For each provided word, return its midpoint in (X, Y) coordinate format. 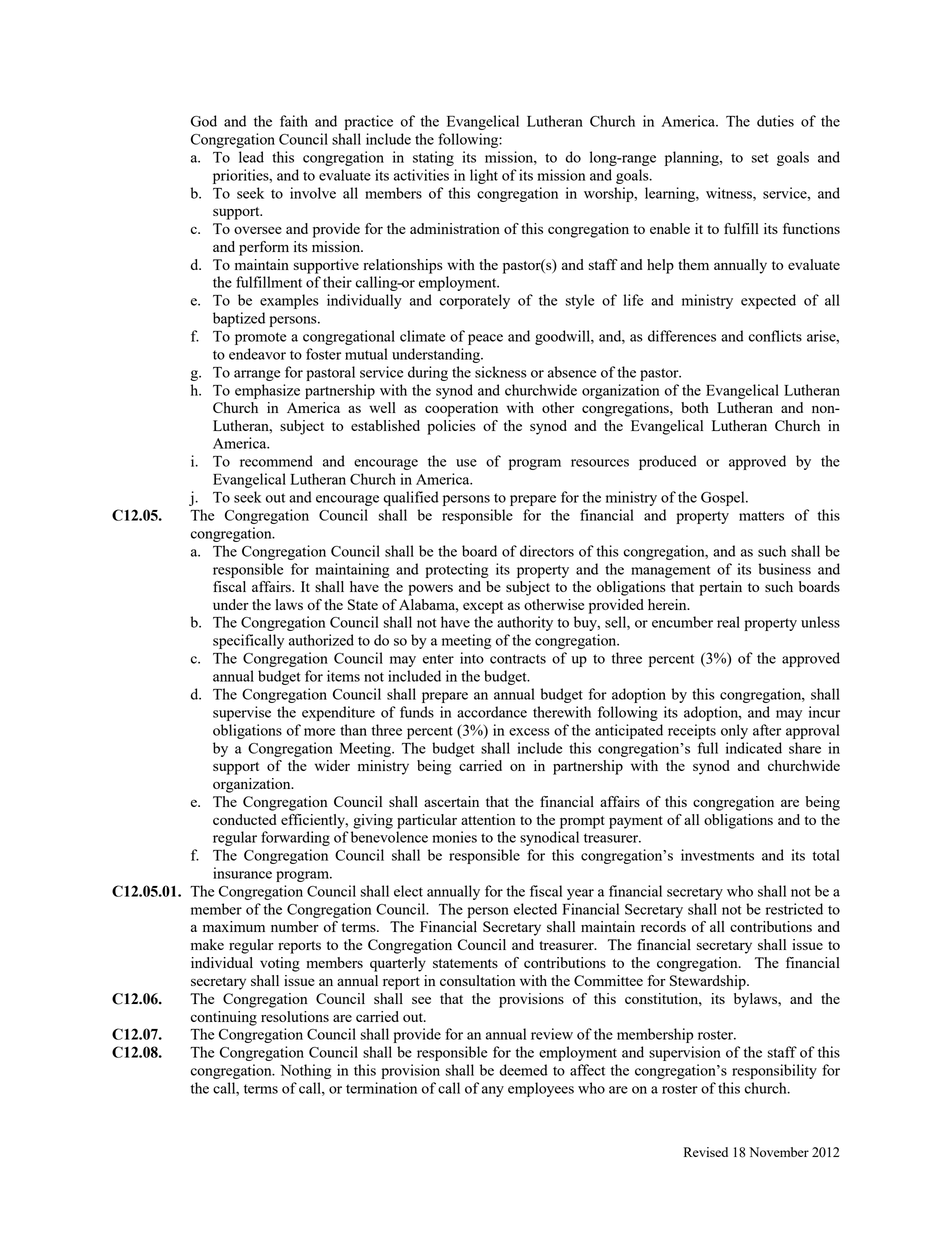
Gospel (724, 498)
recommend (276, 461)
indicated (754, 748)
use (466, 463)
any (493, 1091)
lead (251, 157)
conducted (245, 819)
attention (488, 819)
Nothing (306, 1071)
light (484, 176)
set (760, 158)
